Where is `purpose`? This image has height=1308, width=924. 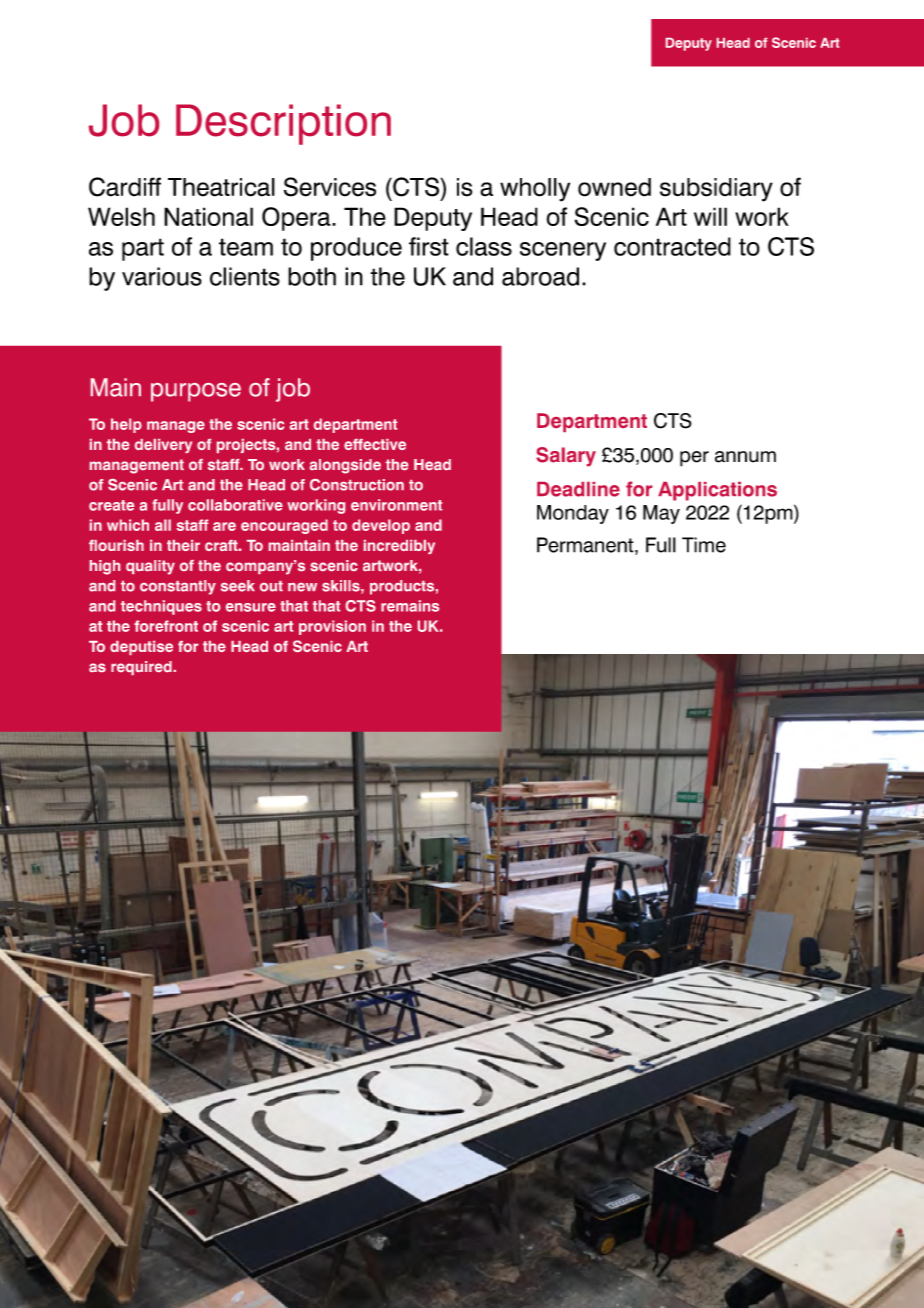 purpose is located at coordinates (196, 392).
